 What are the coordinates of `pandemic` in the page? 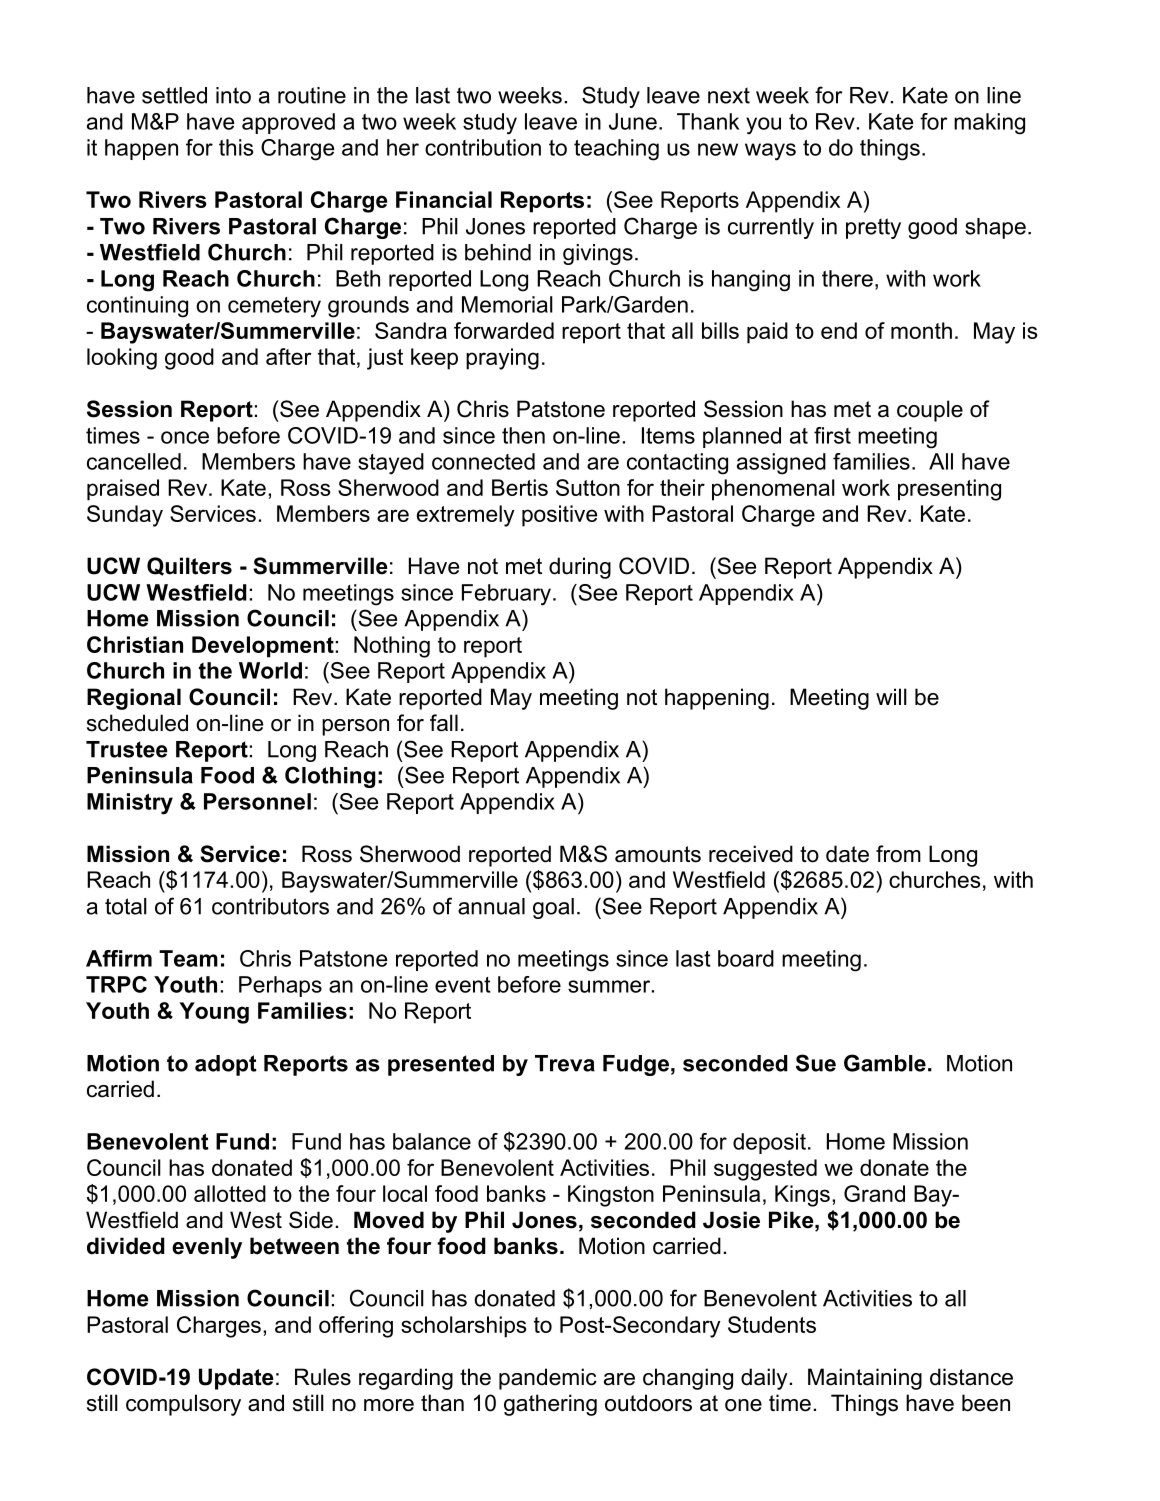 It's located at (548, 1379).
